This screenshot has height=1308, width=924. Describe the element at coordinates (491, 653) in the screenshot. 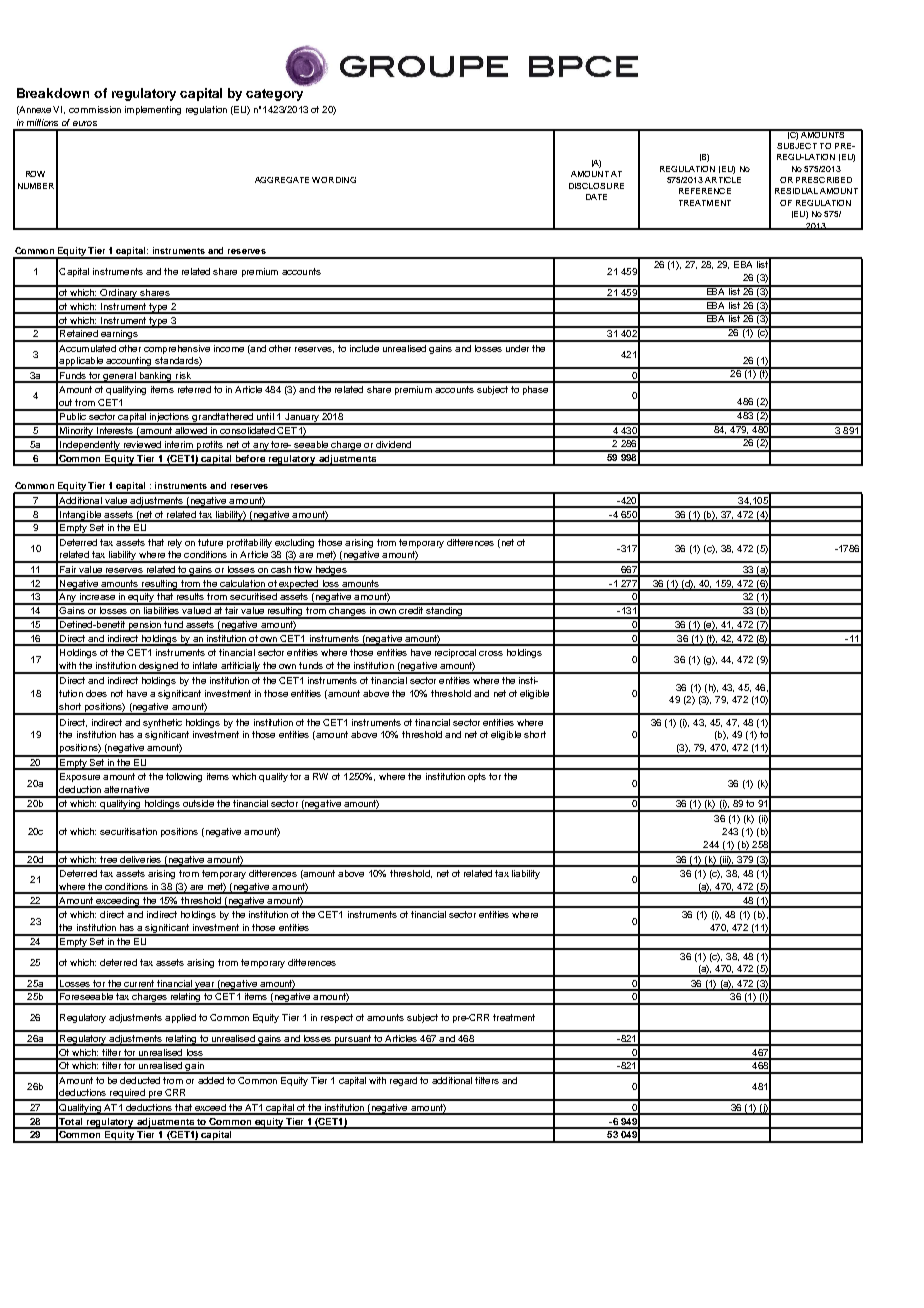

I see `cross` at that location.
